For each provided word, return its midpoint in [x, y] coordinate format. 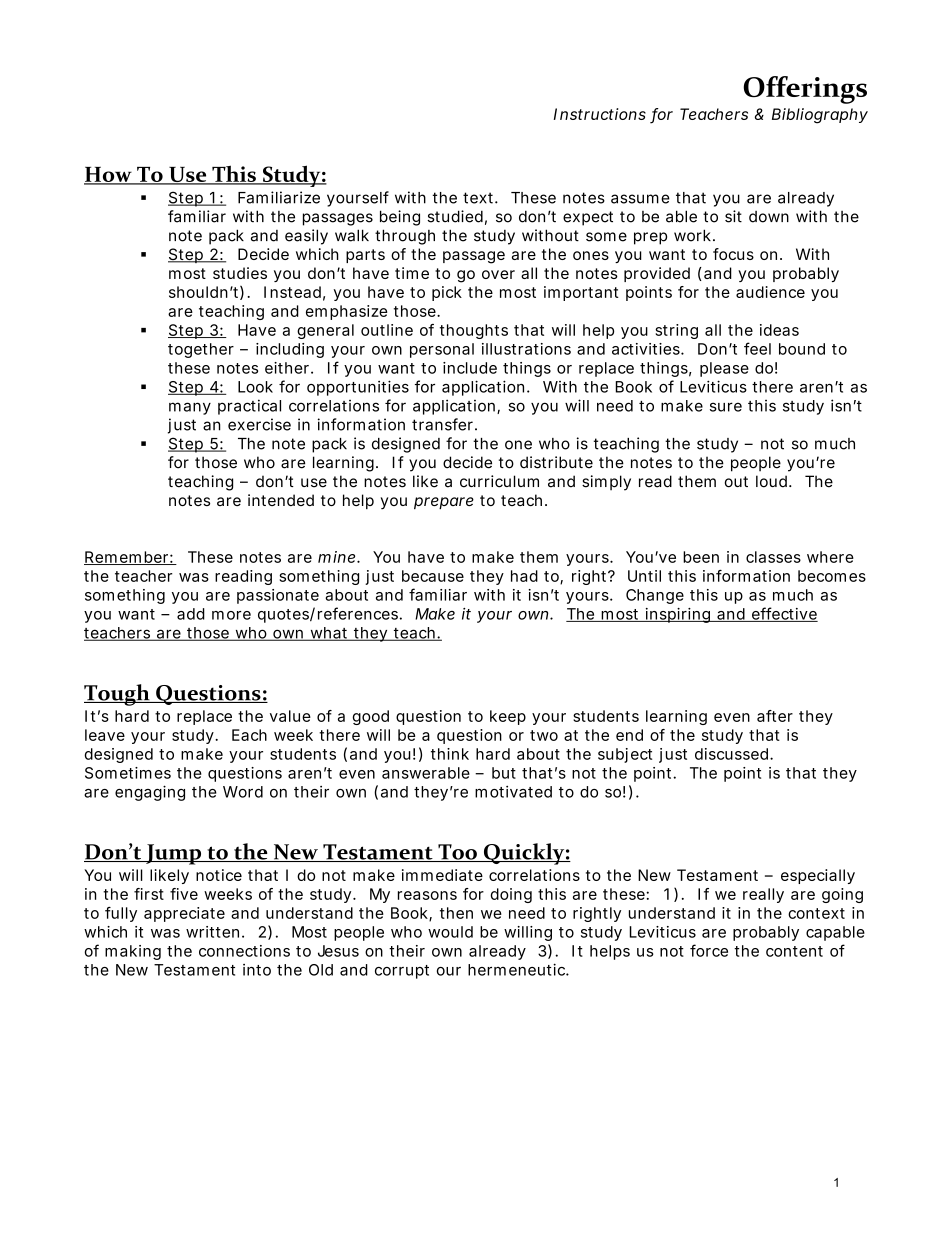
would [450, 932]
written [212, 932]
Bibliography [820, 116]
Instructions [600, 114]
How [109, 175]
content [794, 951]
